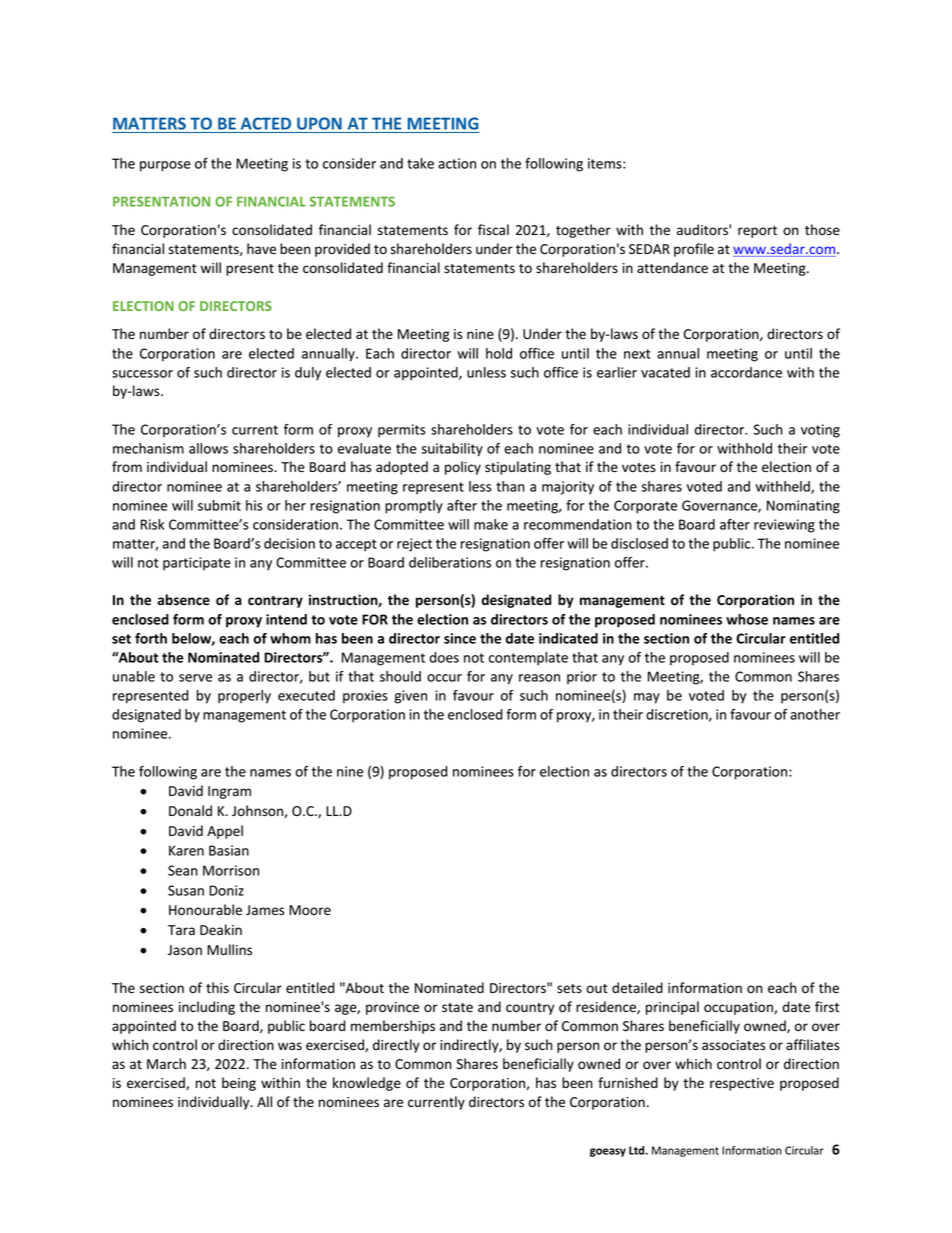 The width and height of the image is (952, 1233). Describe the element at coordinates (165, 166) in the image. I see `purpose` at that location.
